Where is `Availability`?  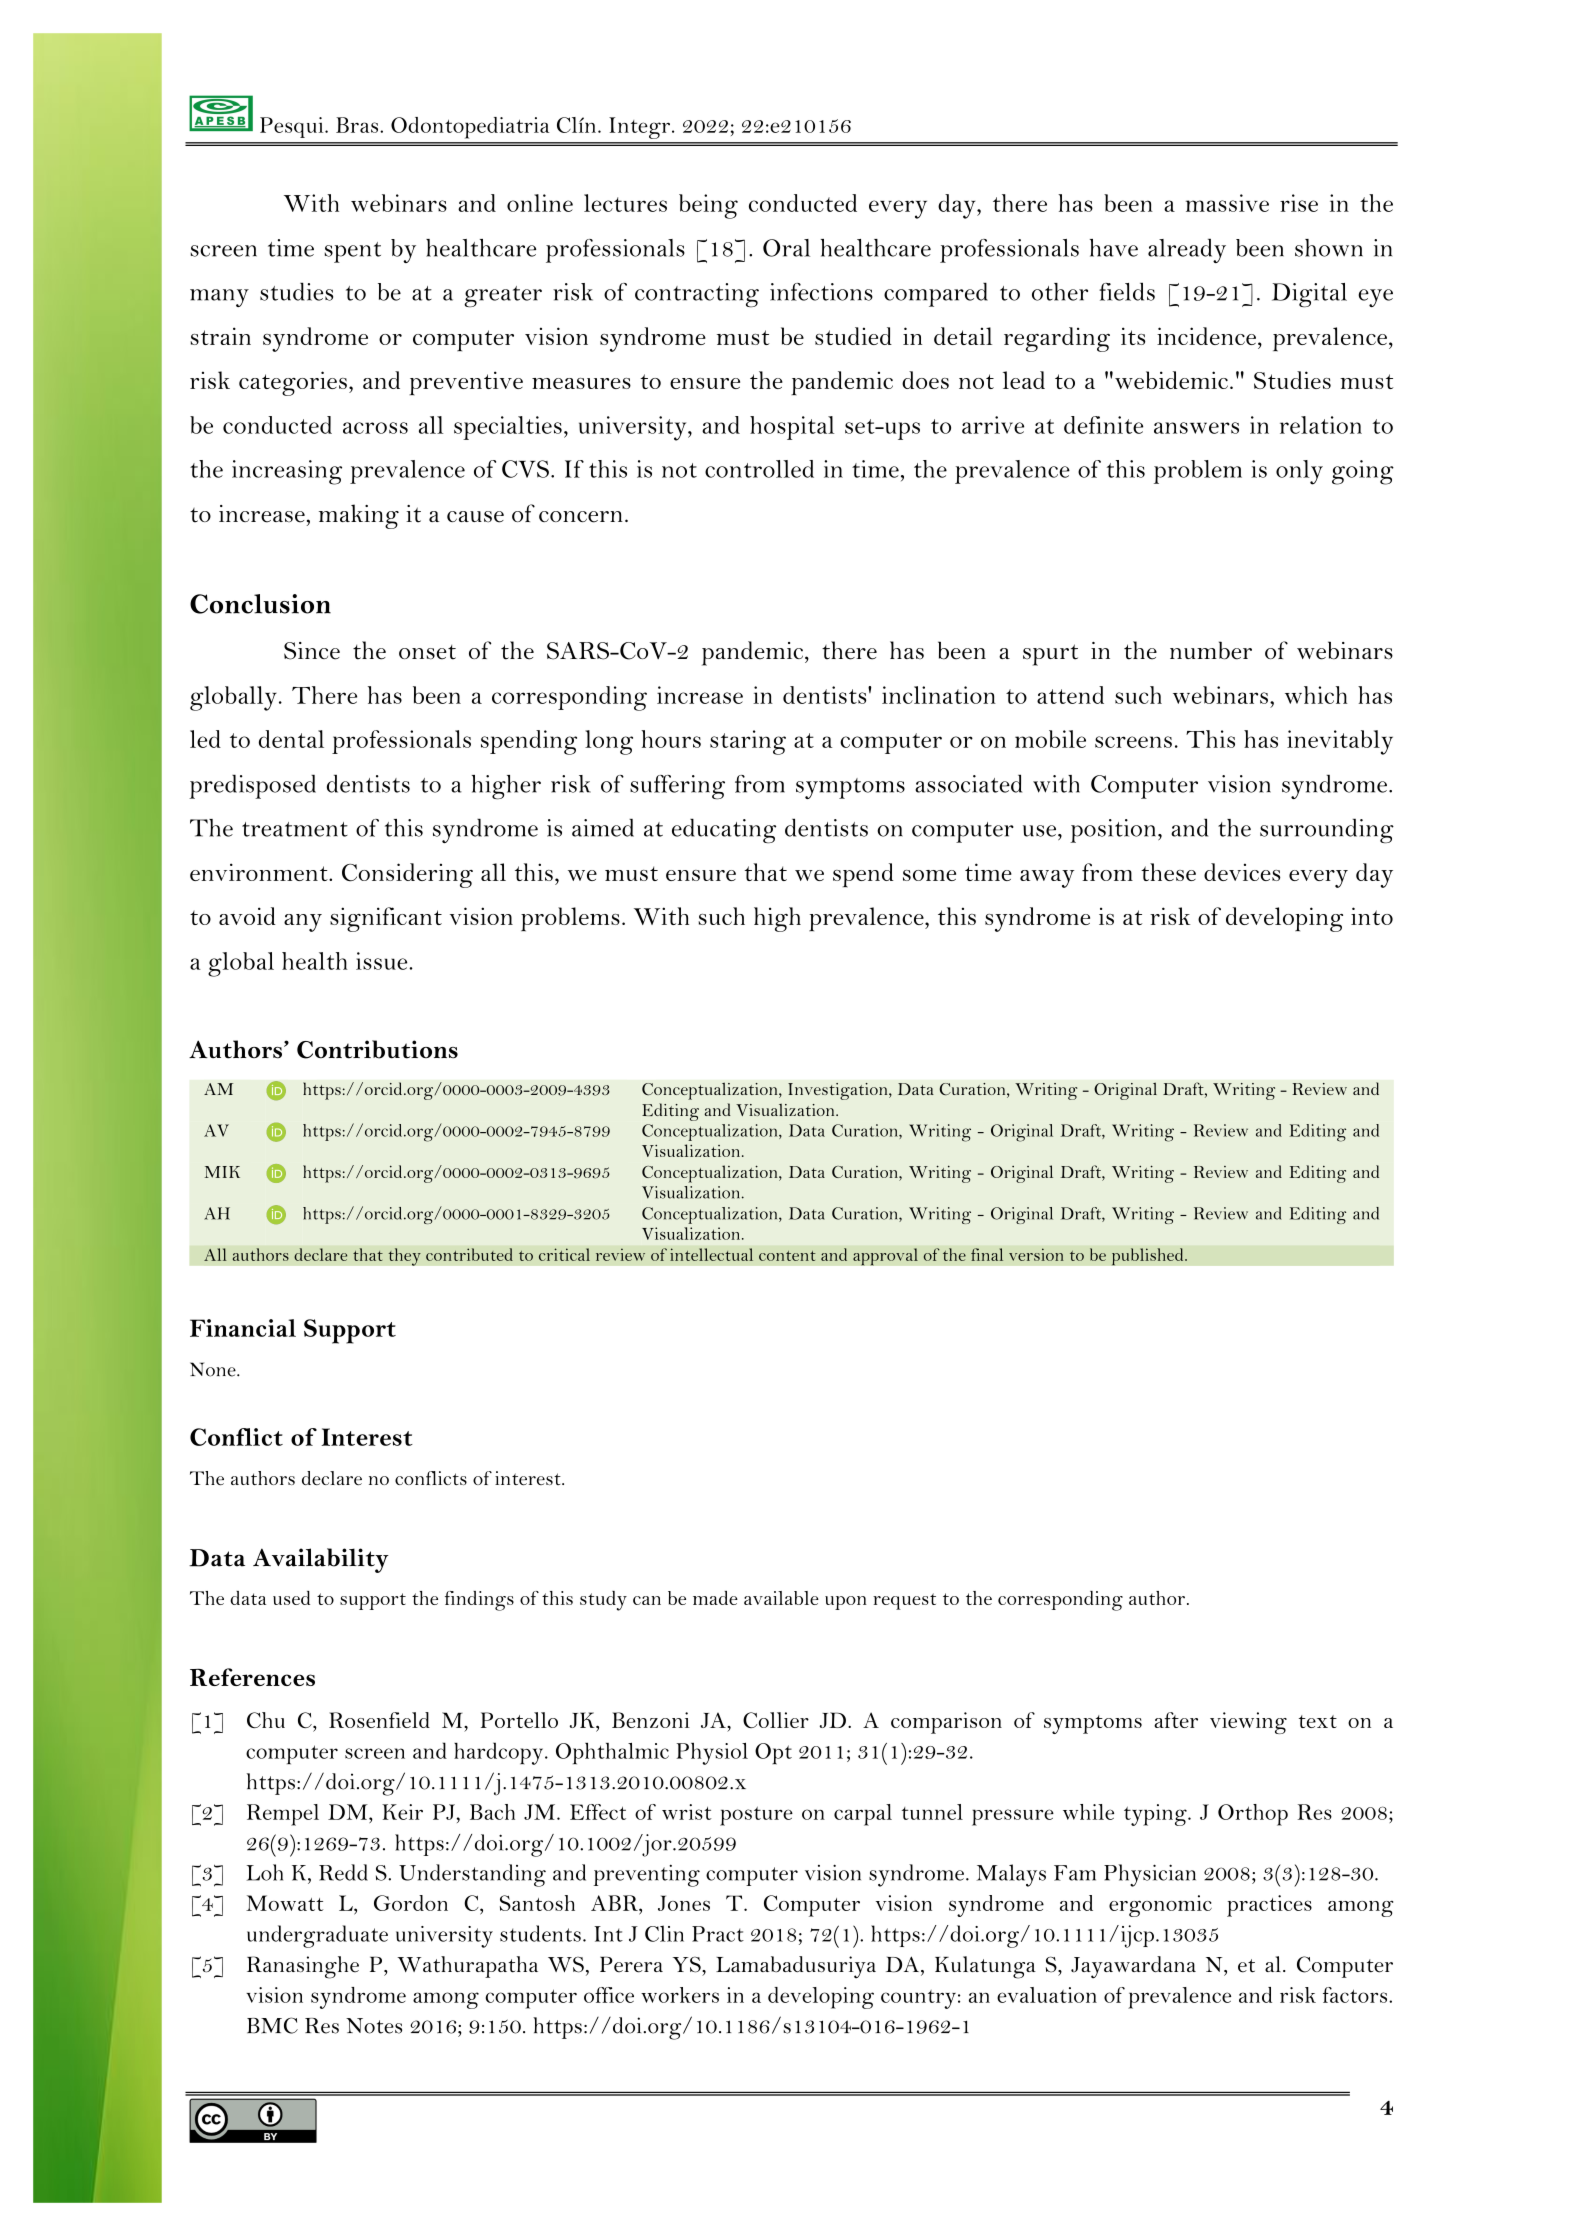
Availability is located at coordinates (321, 1560).
